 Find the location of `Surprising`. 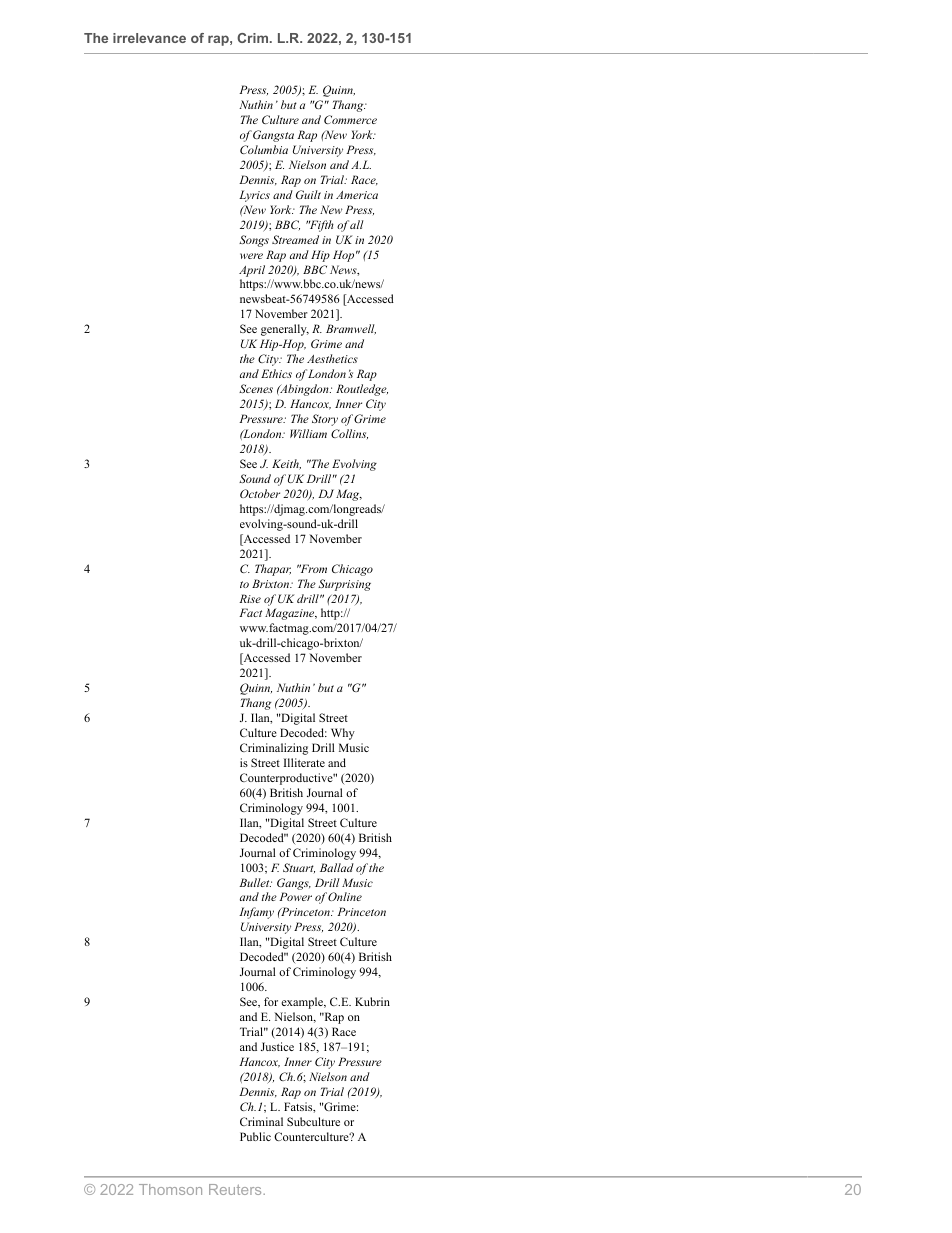

Surprising is located at coordinates (344, 585).
